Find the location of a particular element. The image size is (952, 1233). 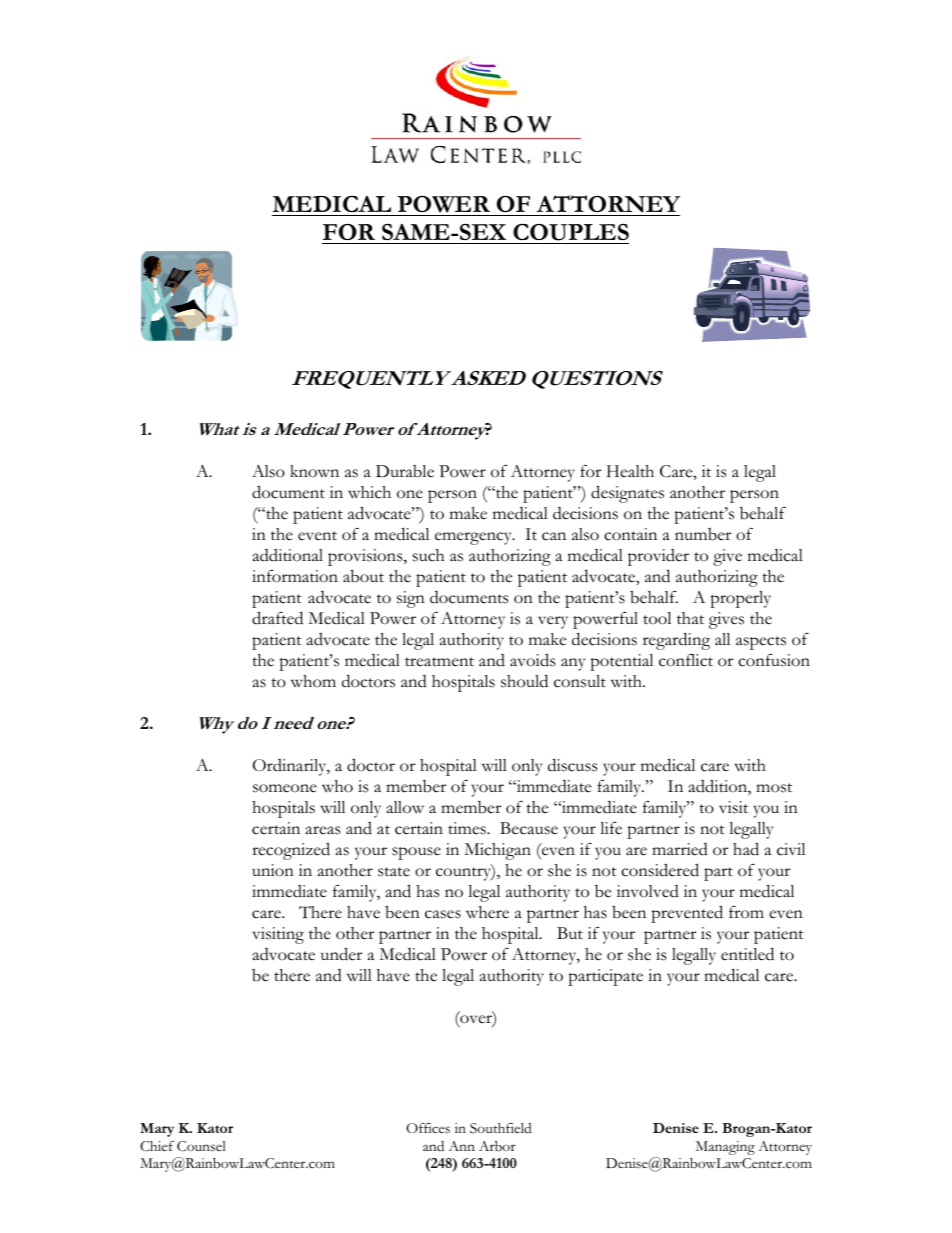

from is located at coordinates (746, 912).
